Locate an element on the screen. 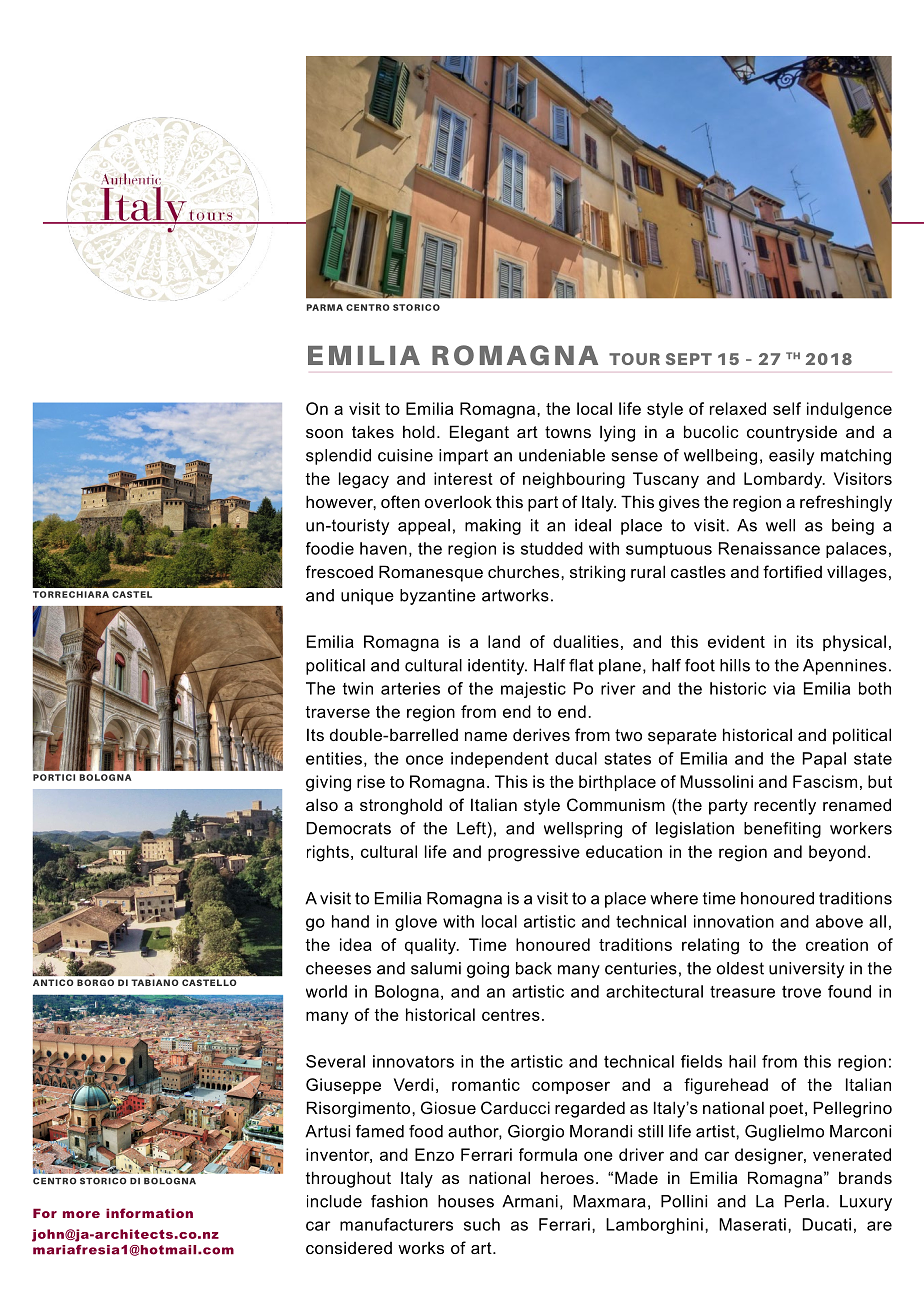  Fascism is located at coordinates (825, 781).
